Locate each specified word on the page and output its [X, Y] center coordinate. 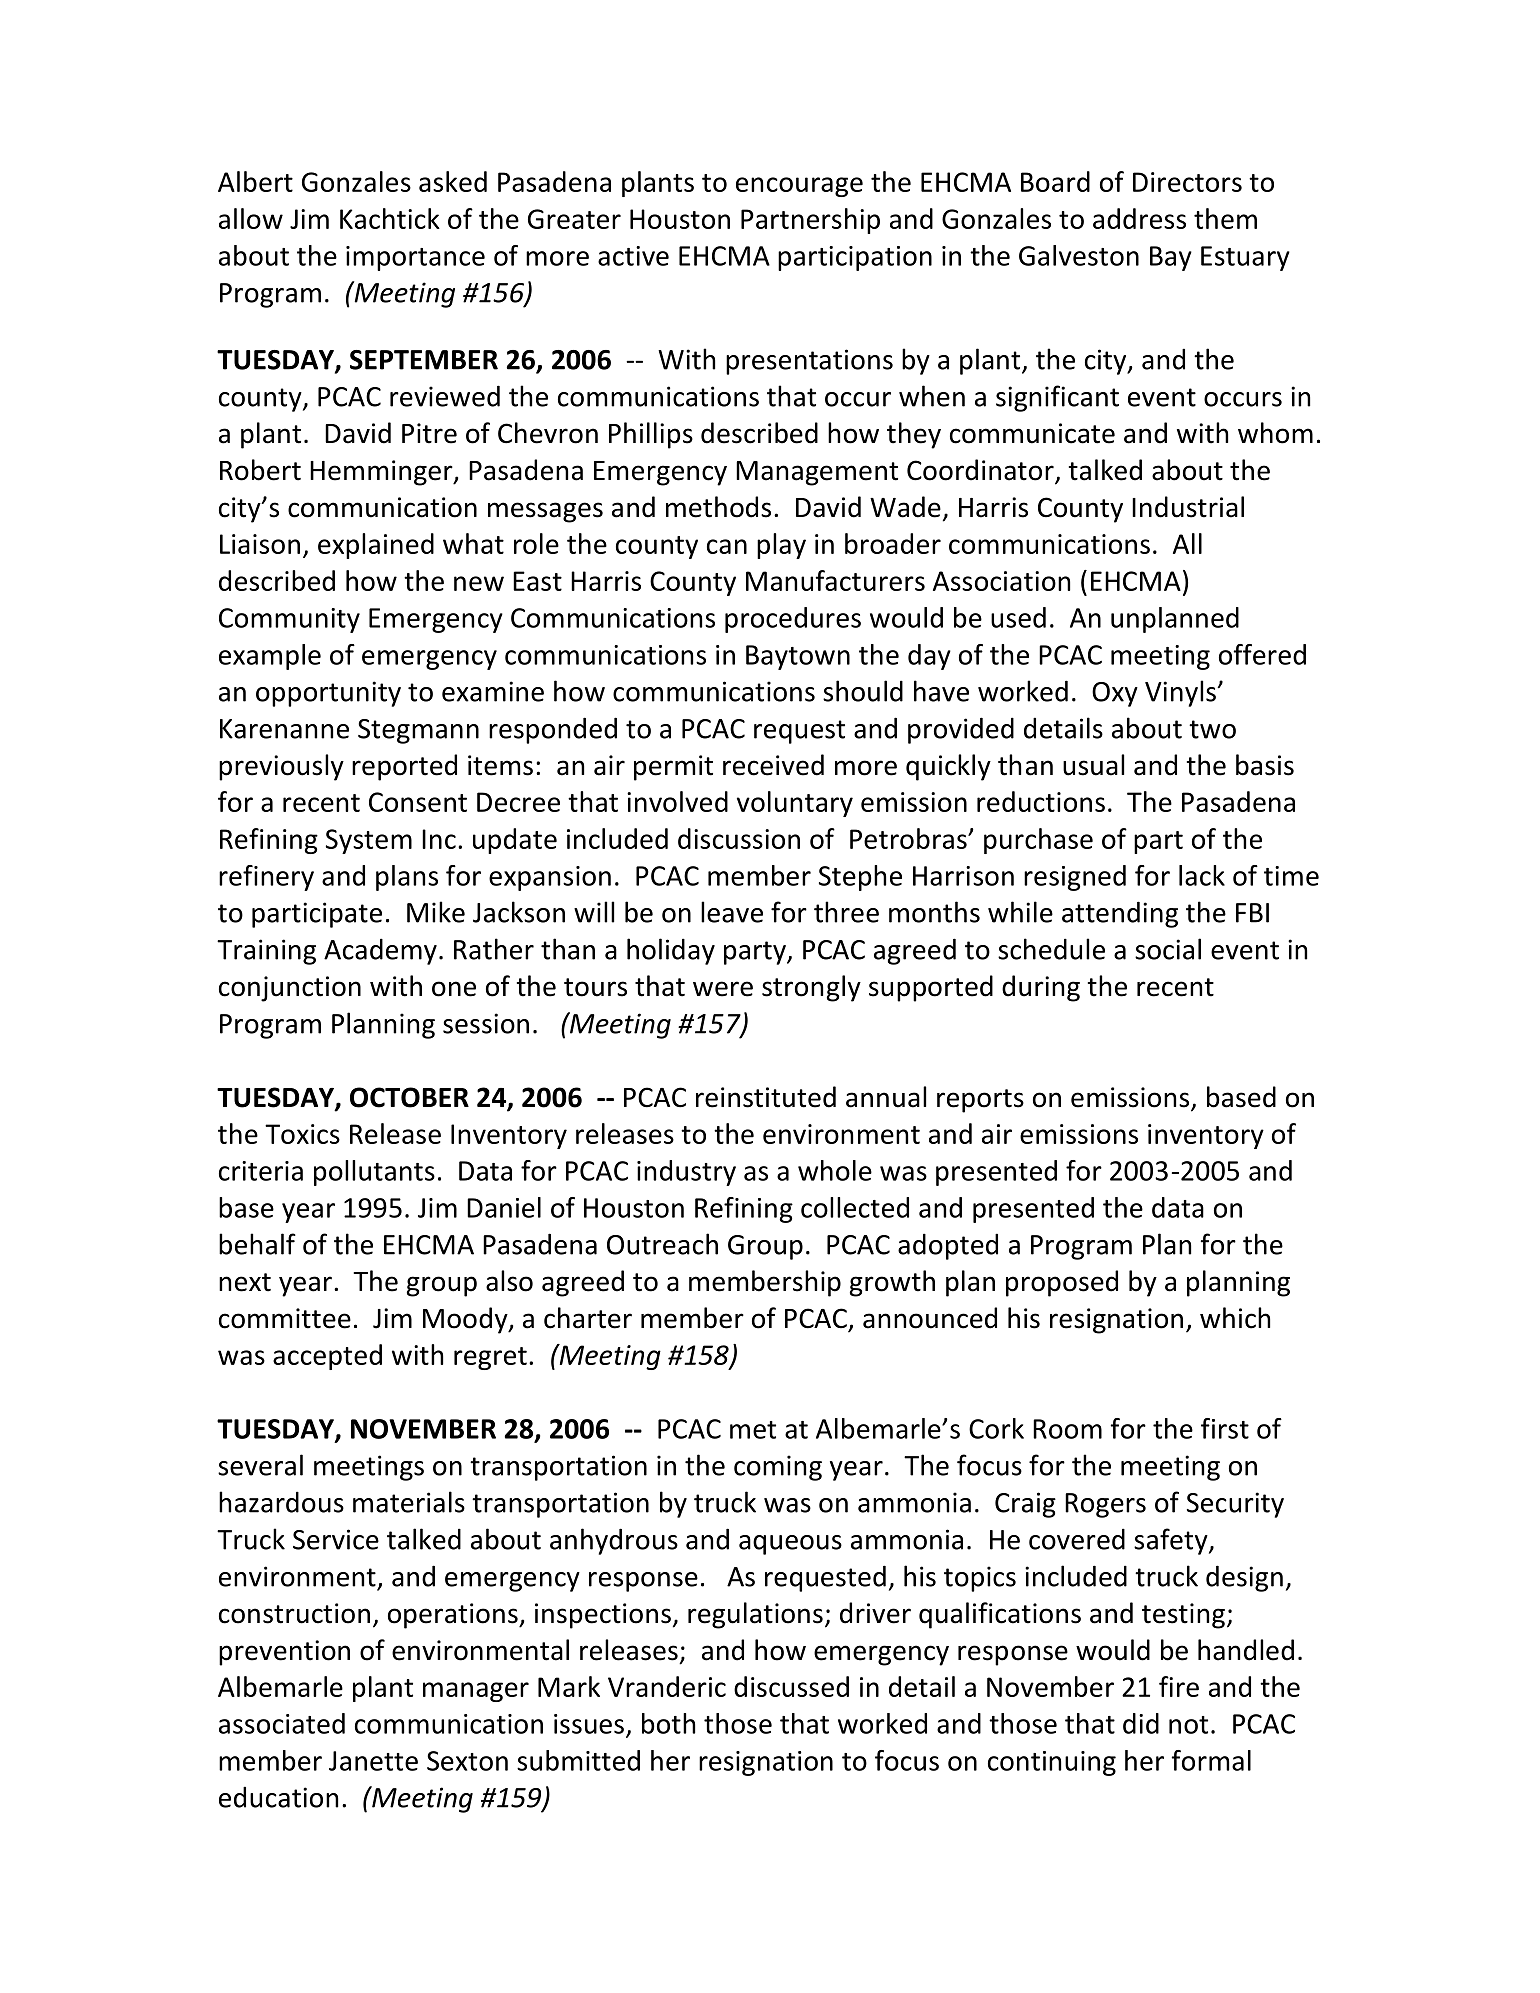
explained [376, 546]
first [1225, 1428]
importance [415, 258]
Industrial [1188, 507]
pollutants [374, 1173]
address [1139, 218]
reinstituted [766, 1097]
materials [409, 1502]
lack [1202, 875]
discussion [739, 838]
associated [282, 1723]
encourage [799, 187]
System [369, 841]
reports [980, 1101]
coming [778, 1468]
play [781, 546]
